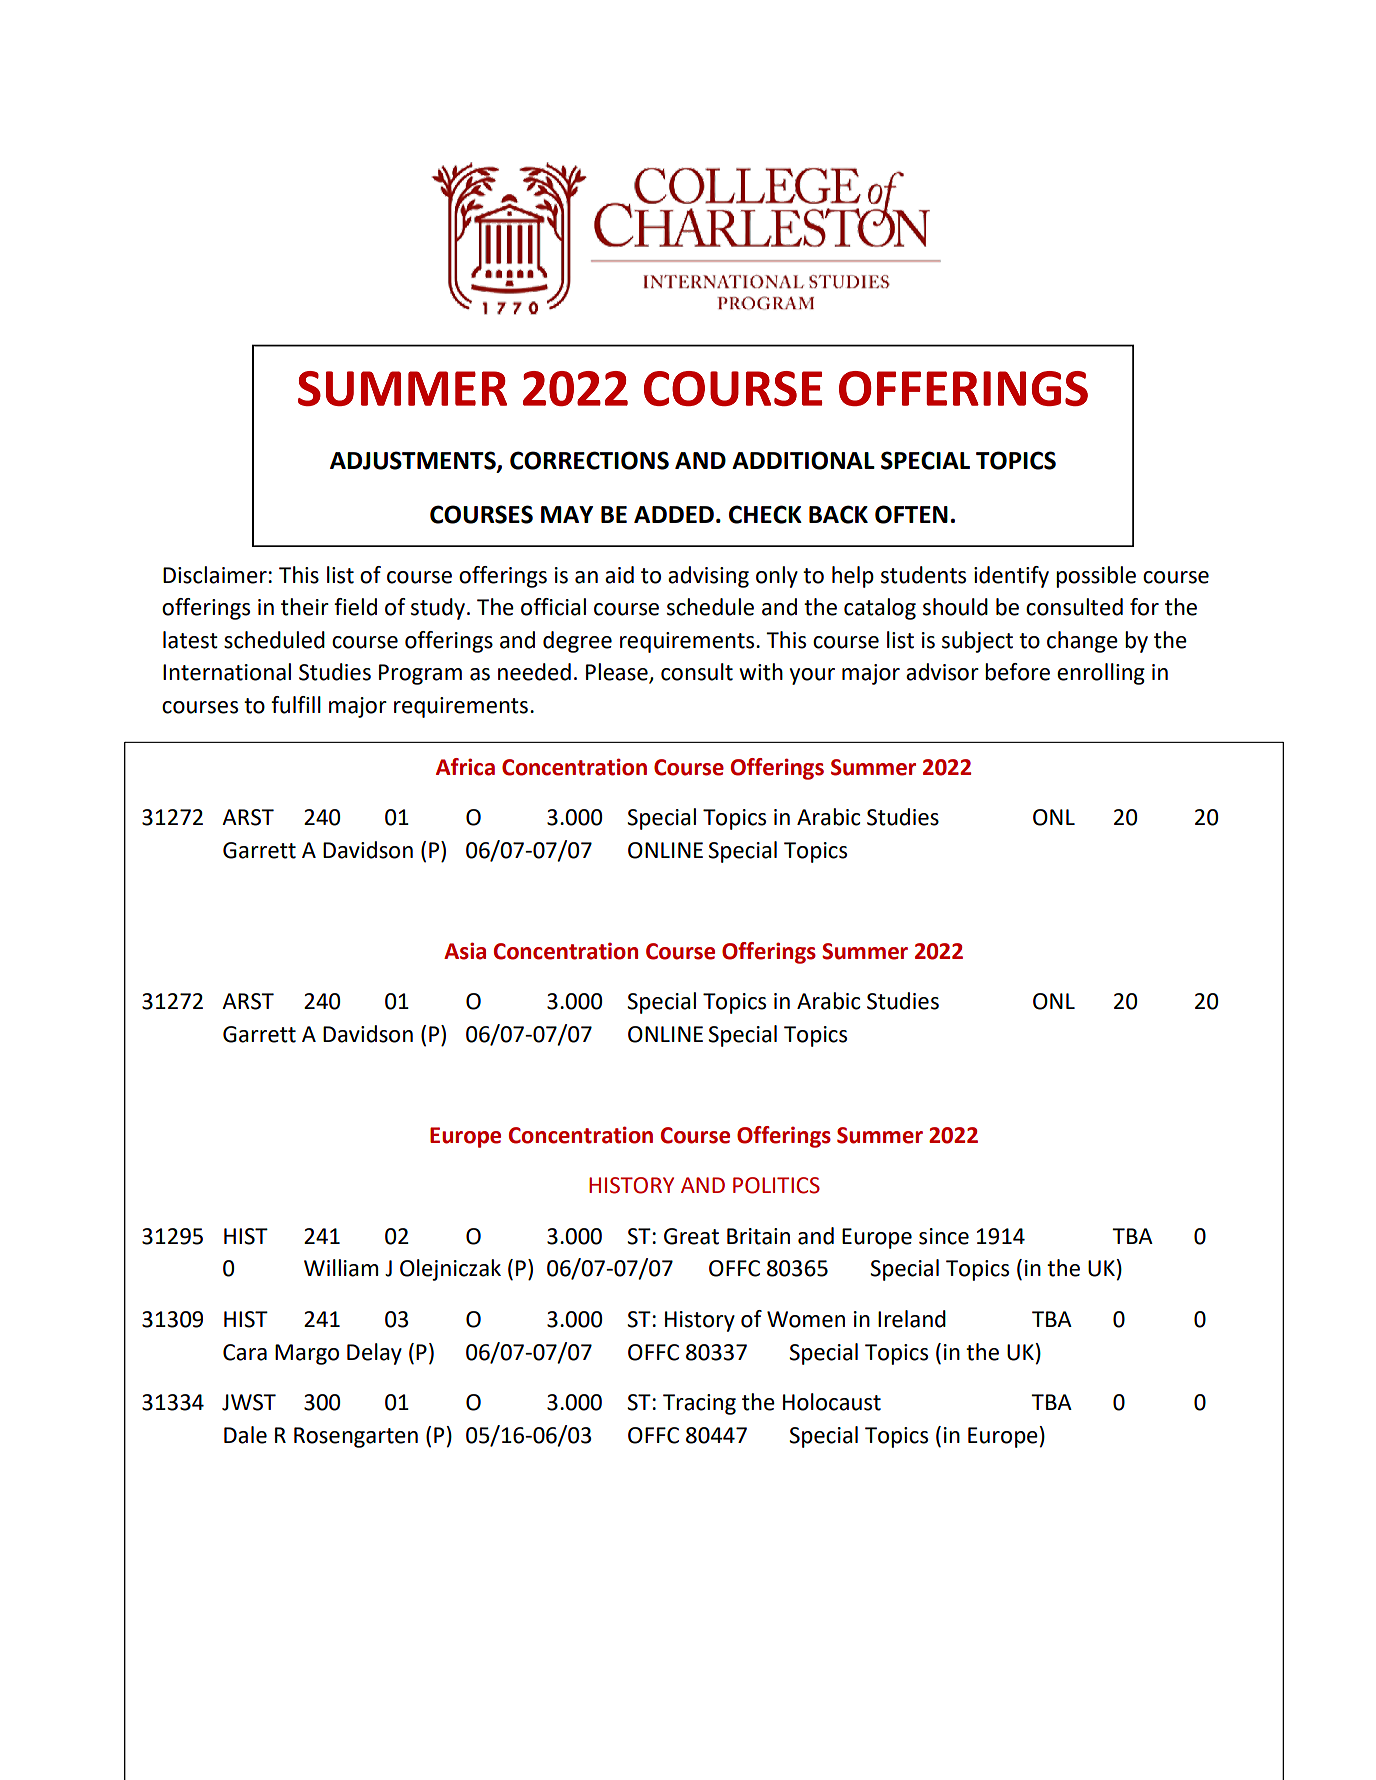 The image size is (1376, 1780). Describe the element at coordinates (414, 461) in the screenshot. I see `ADJUSTMENTS` at that location.
